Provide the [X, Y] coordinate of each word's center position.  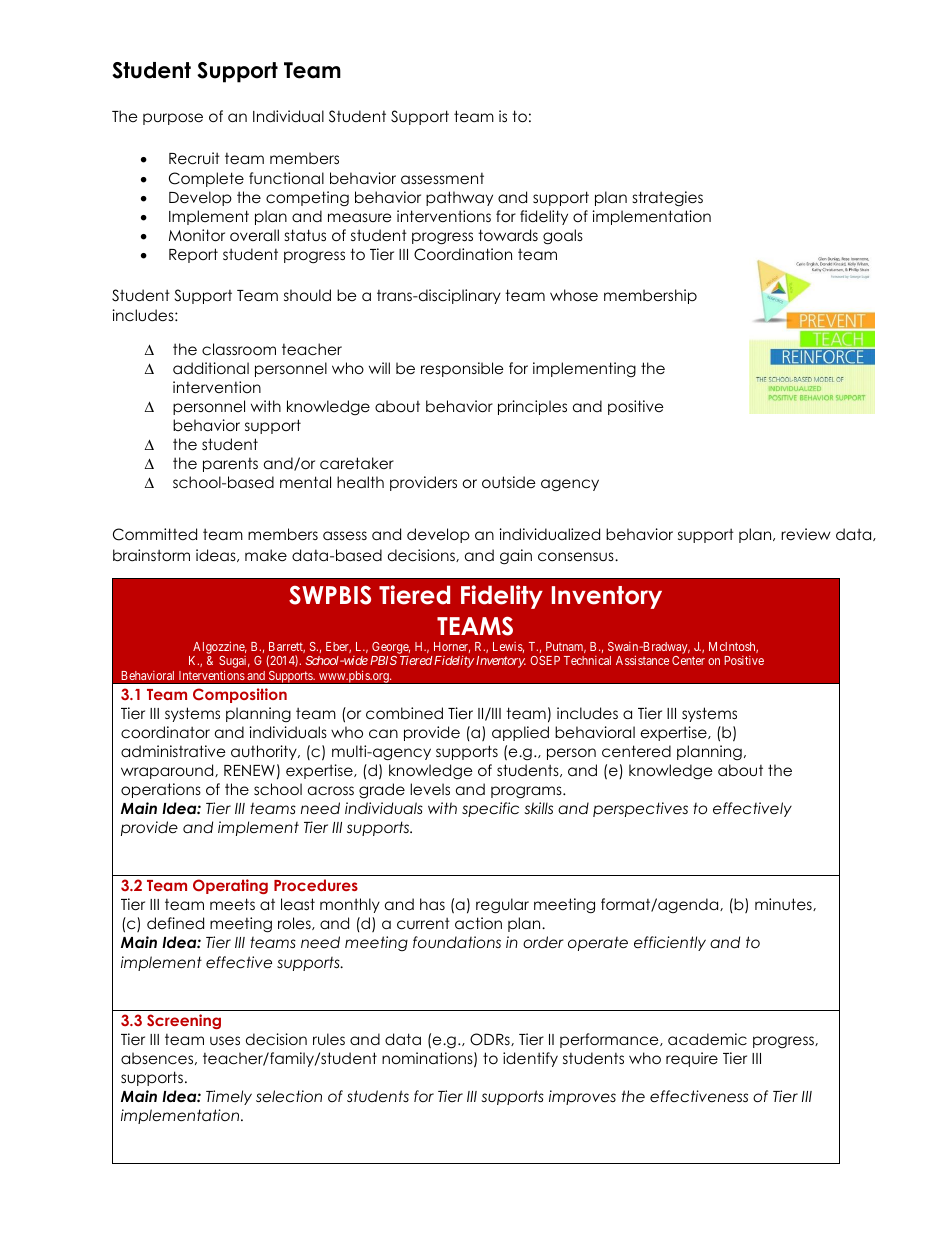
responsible [462, 369]
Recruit [194, 158]
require [692, 1059]
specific [490, 809]
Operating [230, 886]
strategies [668, 198]
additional [211, 368]
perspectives [640, 809]
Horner [452, 647]
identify [530, 1059]
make [266, 555]
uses [225, 1041]
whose [574, 295]
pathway [459, 198]
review [806, 534]
